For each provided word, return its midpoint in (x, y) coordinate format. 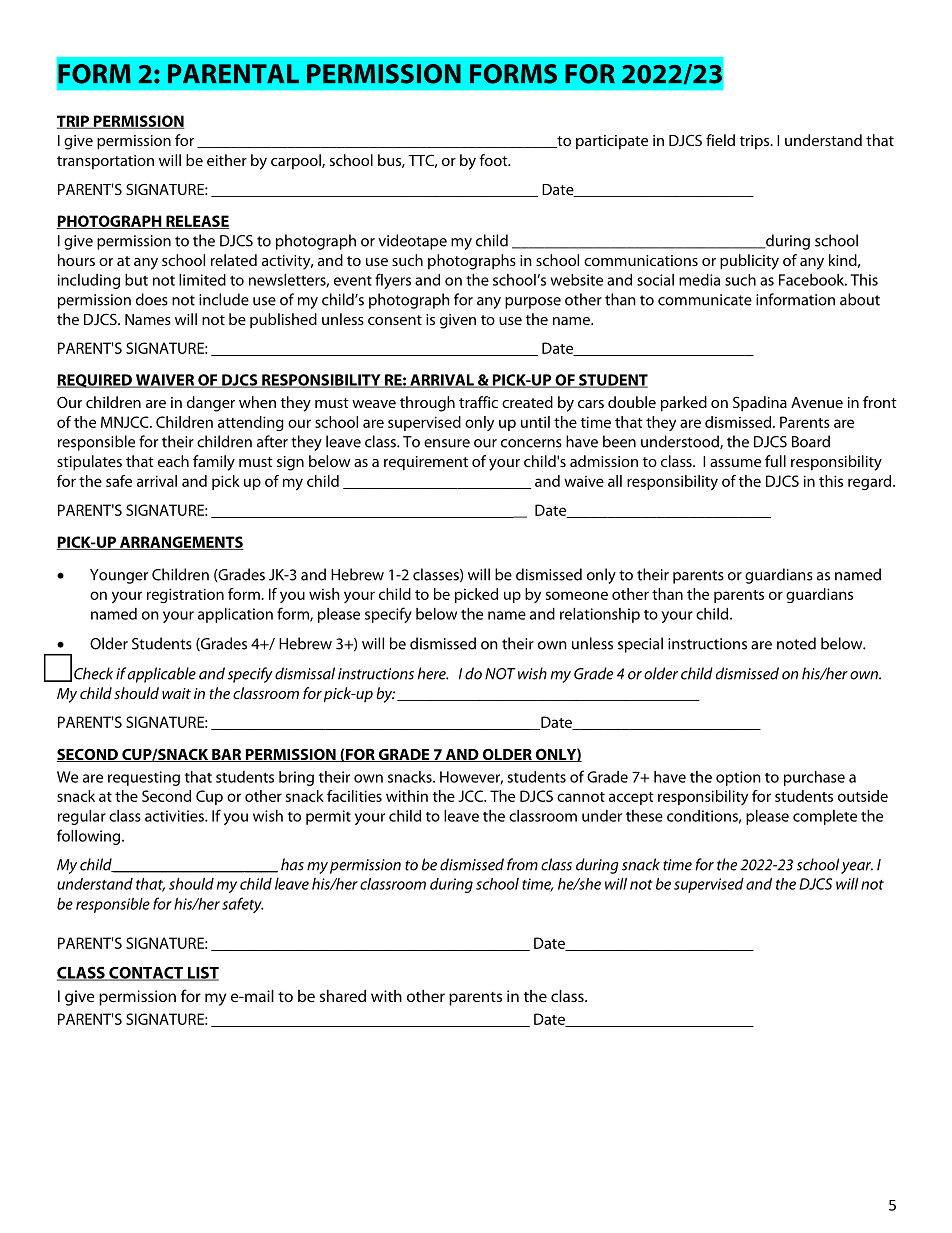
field (720, 140)
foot (494, 160)
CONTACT (146, 974)
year (857, 868)
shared (343, 995)
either (227, 160)
